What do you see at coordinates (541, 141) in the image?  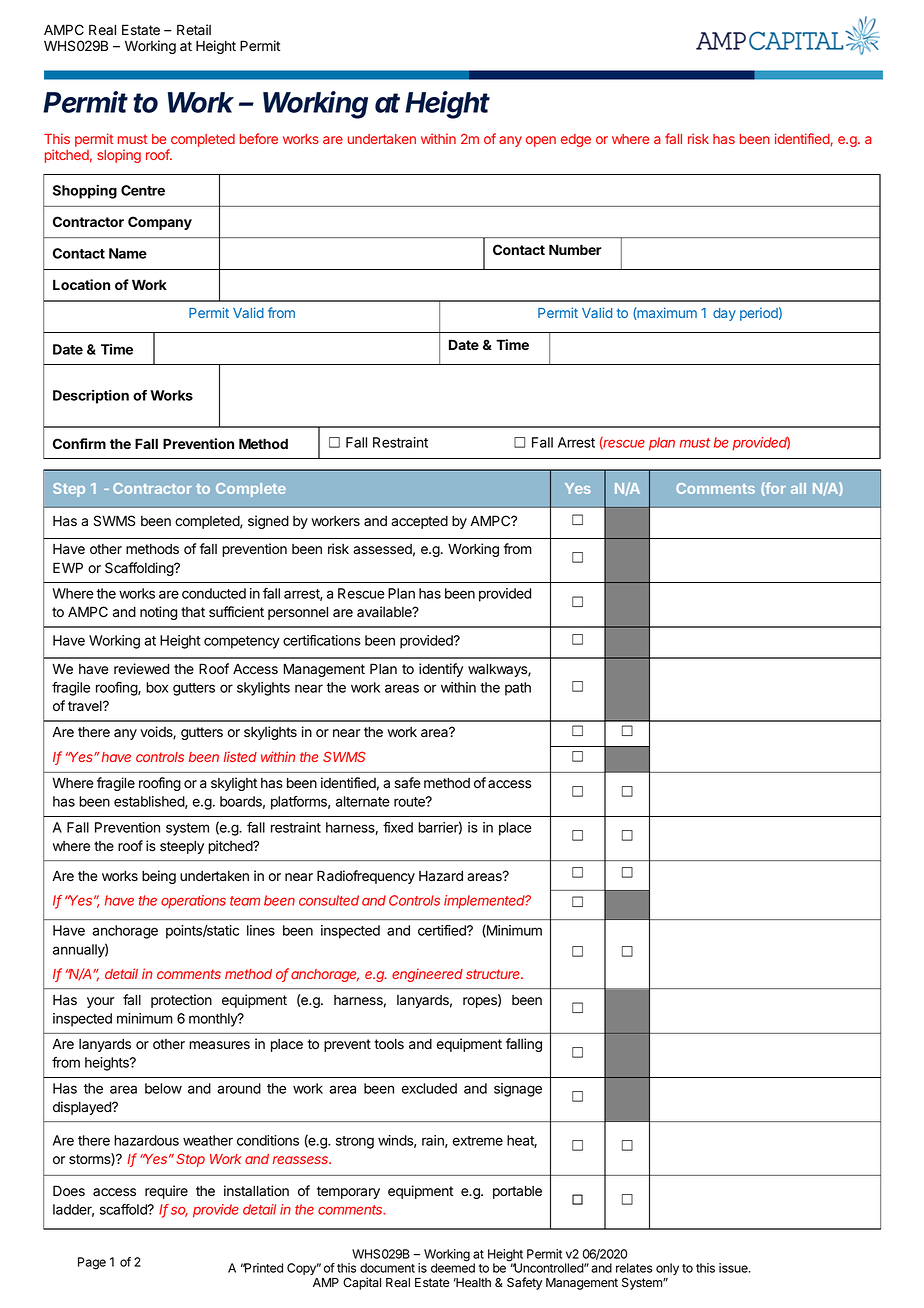 I see `open` at bounding box center [541, 141].
